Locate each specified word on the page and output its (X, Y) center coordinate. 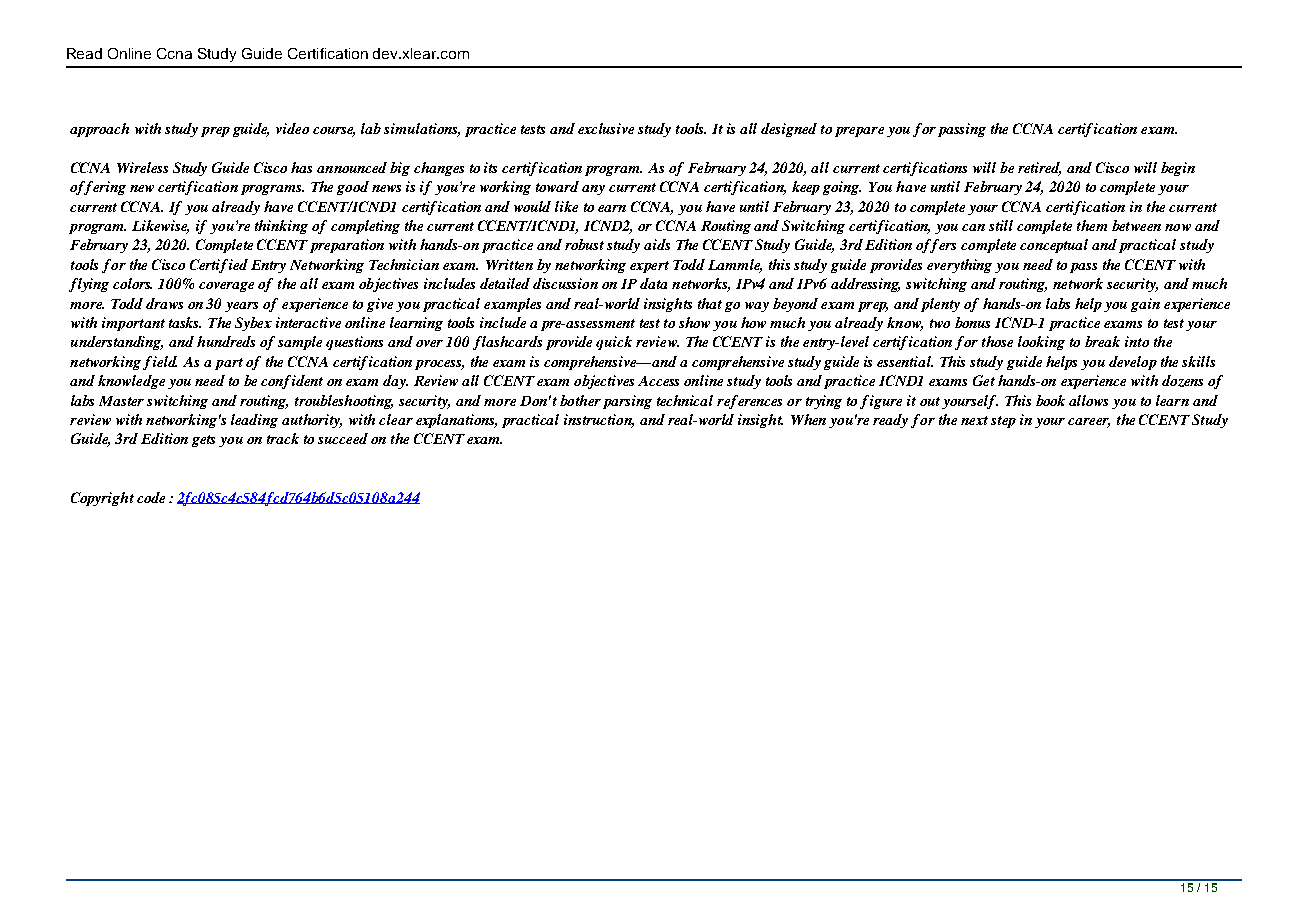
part (229, 364)
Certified (219, 266)
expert (649, 267)
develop (1133, 363)
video (292, 128)
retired (1039, 168)
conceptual (1054, 246)
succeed (343, 438)
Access (658, 381)
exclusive (606, 128)
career (1089, 423)
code (151, 497)
